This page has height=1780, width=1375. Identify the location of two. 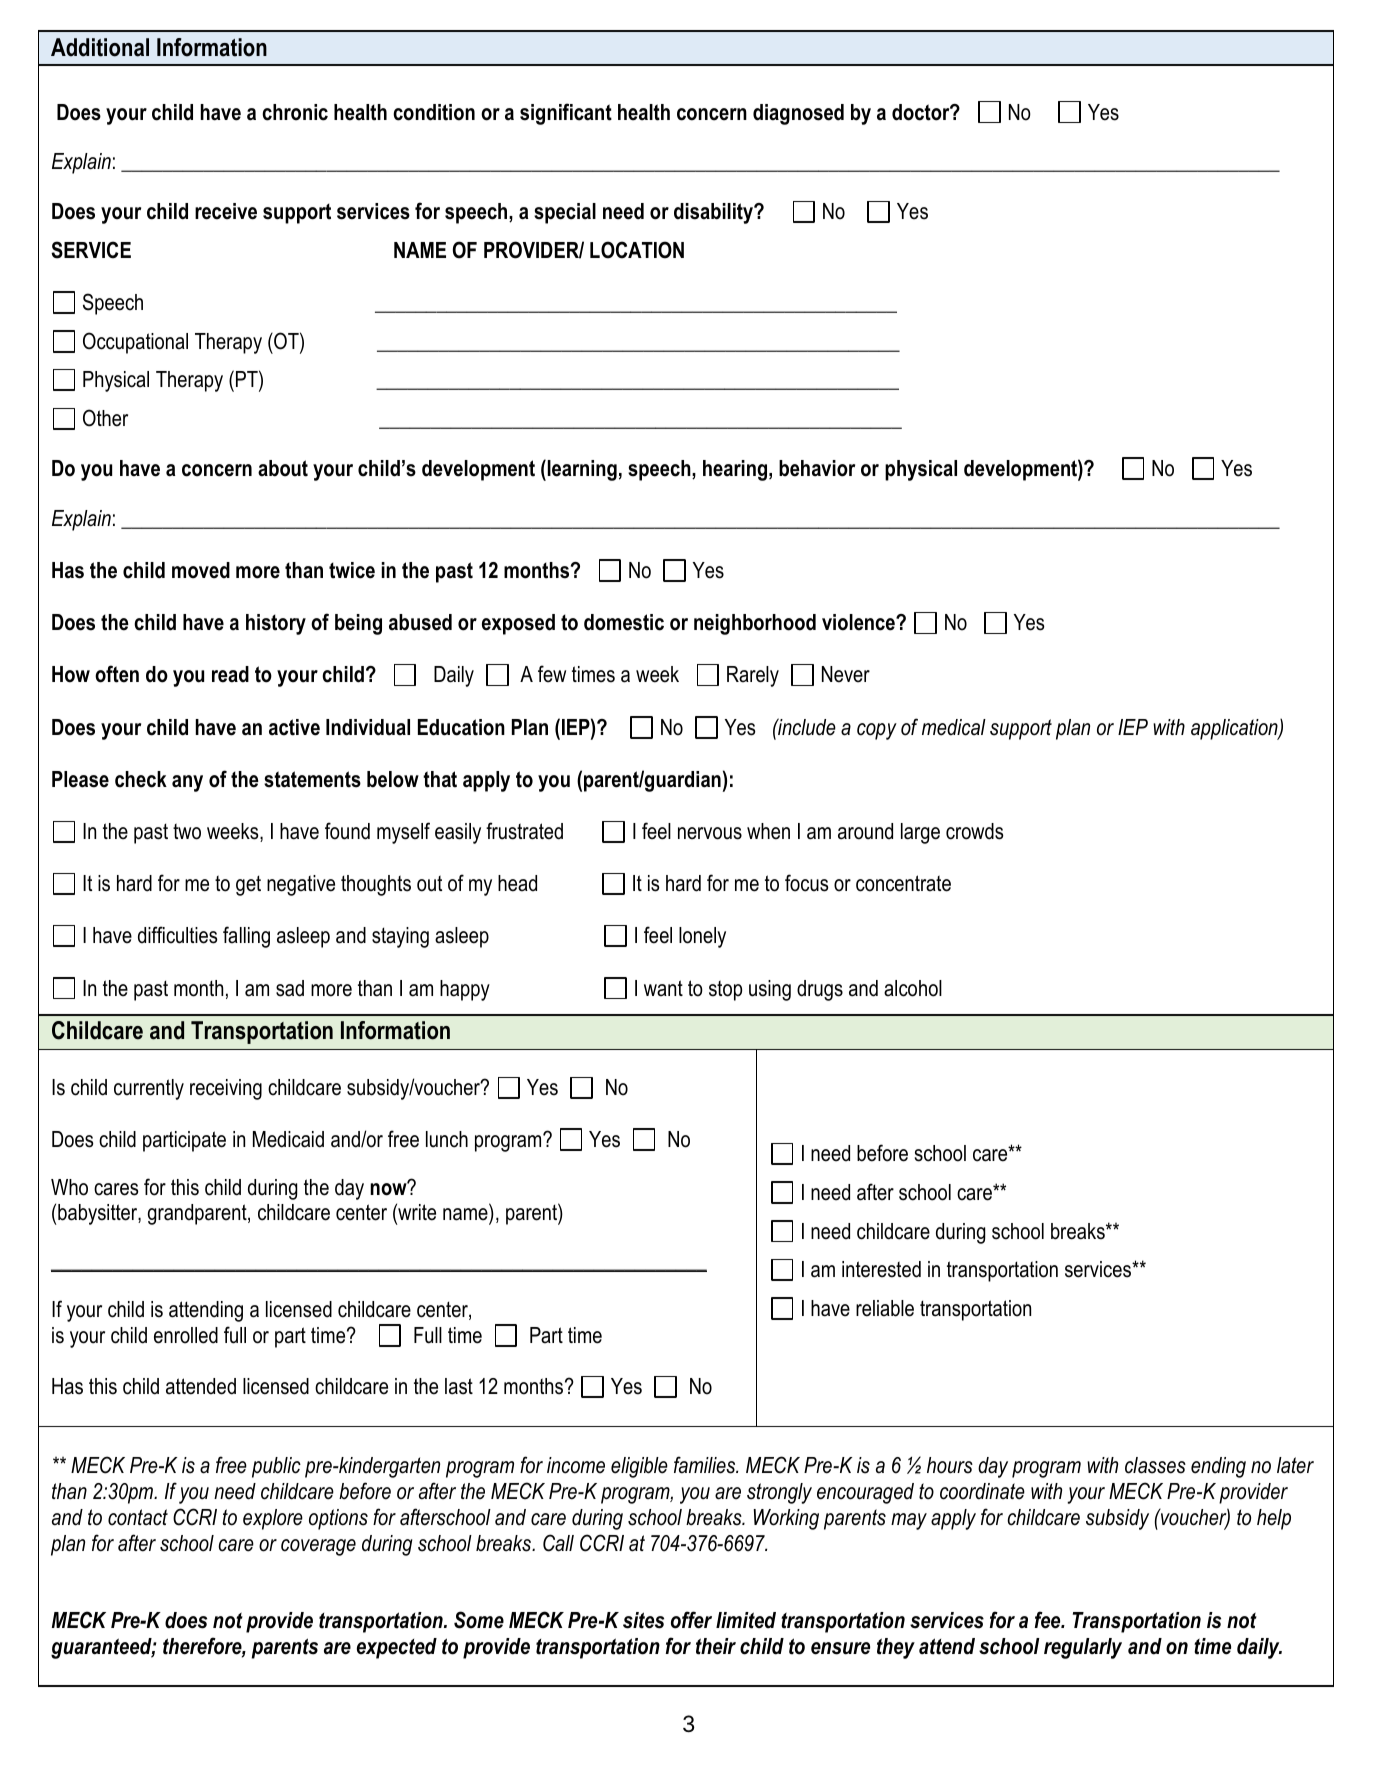
(187, 831).
